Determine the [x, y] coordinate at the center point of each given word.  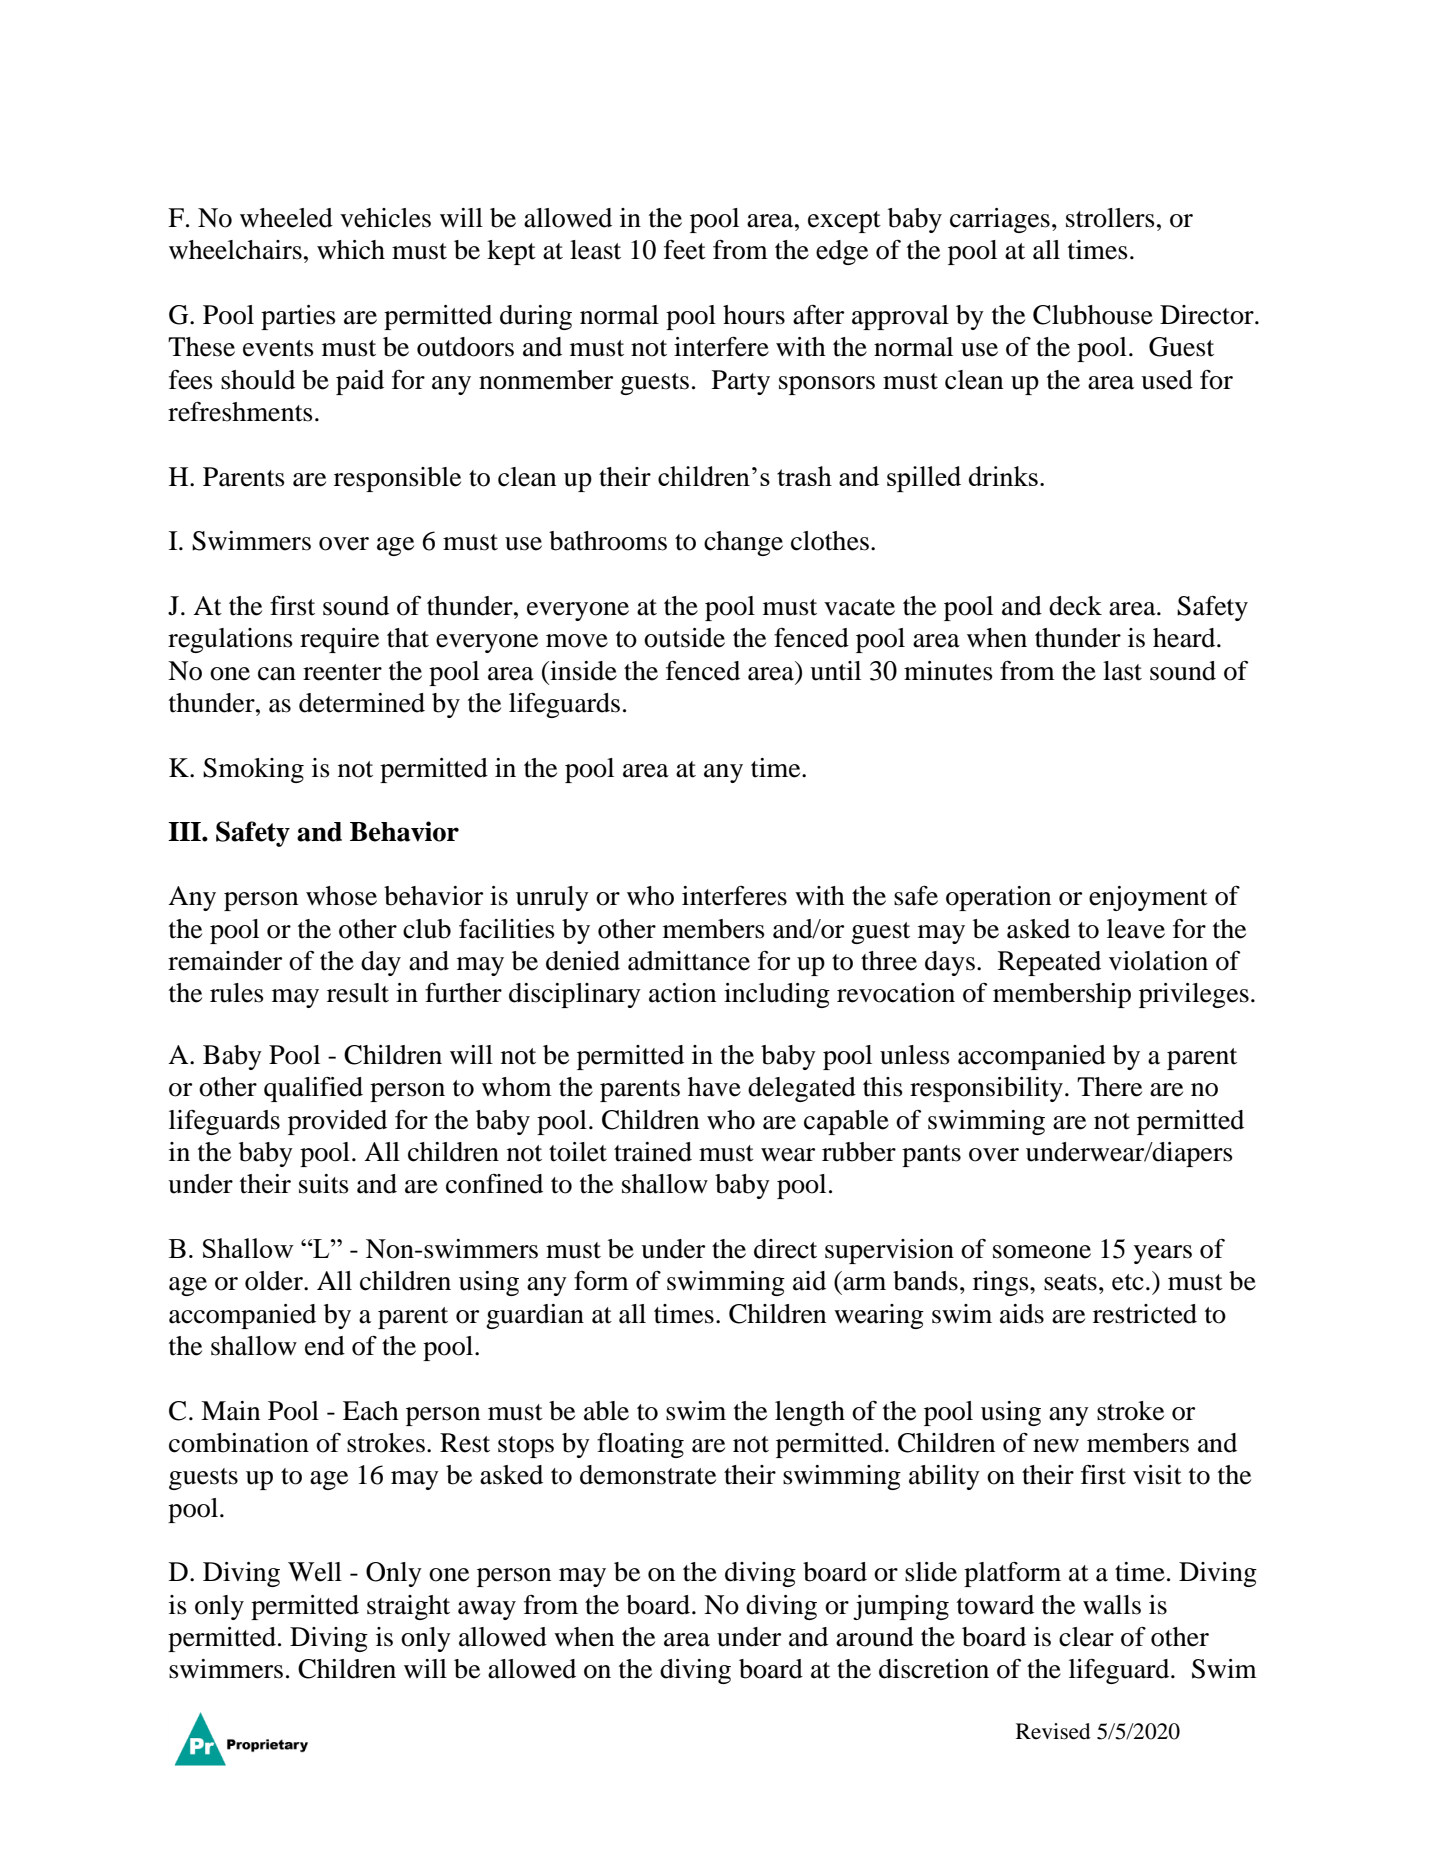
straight [408, 1607]
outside [684, 638]
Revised [1053, 1731]
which [351, 250]
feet [685, 250]
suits [324, 1184]
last [1122, 671]
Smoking [253, 770]
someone [1042, 1252]
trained [653, 1152]
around [875, 1637]
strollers [1110, 218]
